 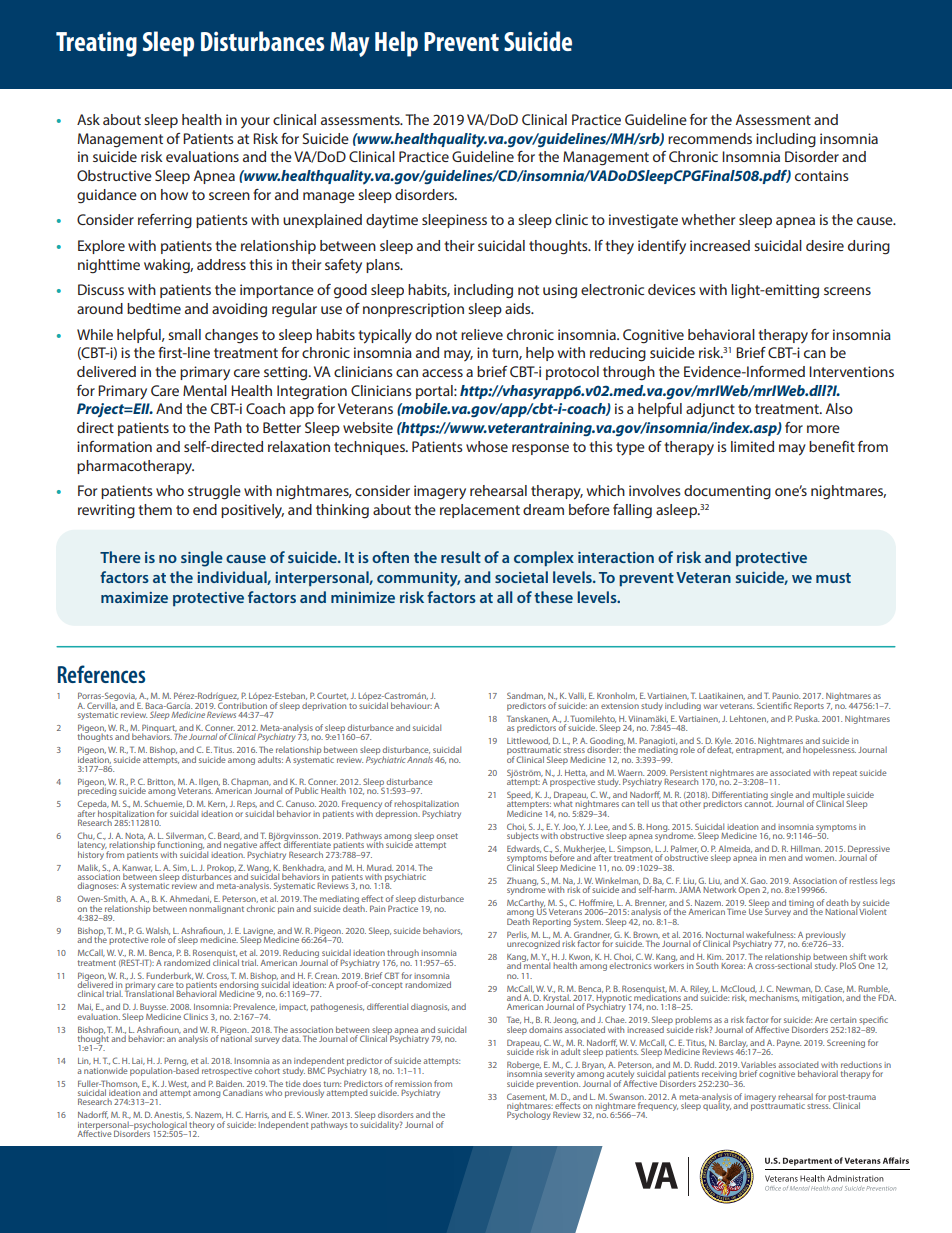 I want to click on small, so click(x=184, y=334).
